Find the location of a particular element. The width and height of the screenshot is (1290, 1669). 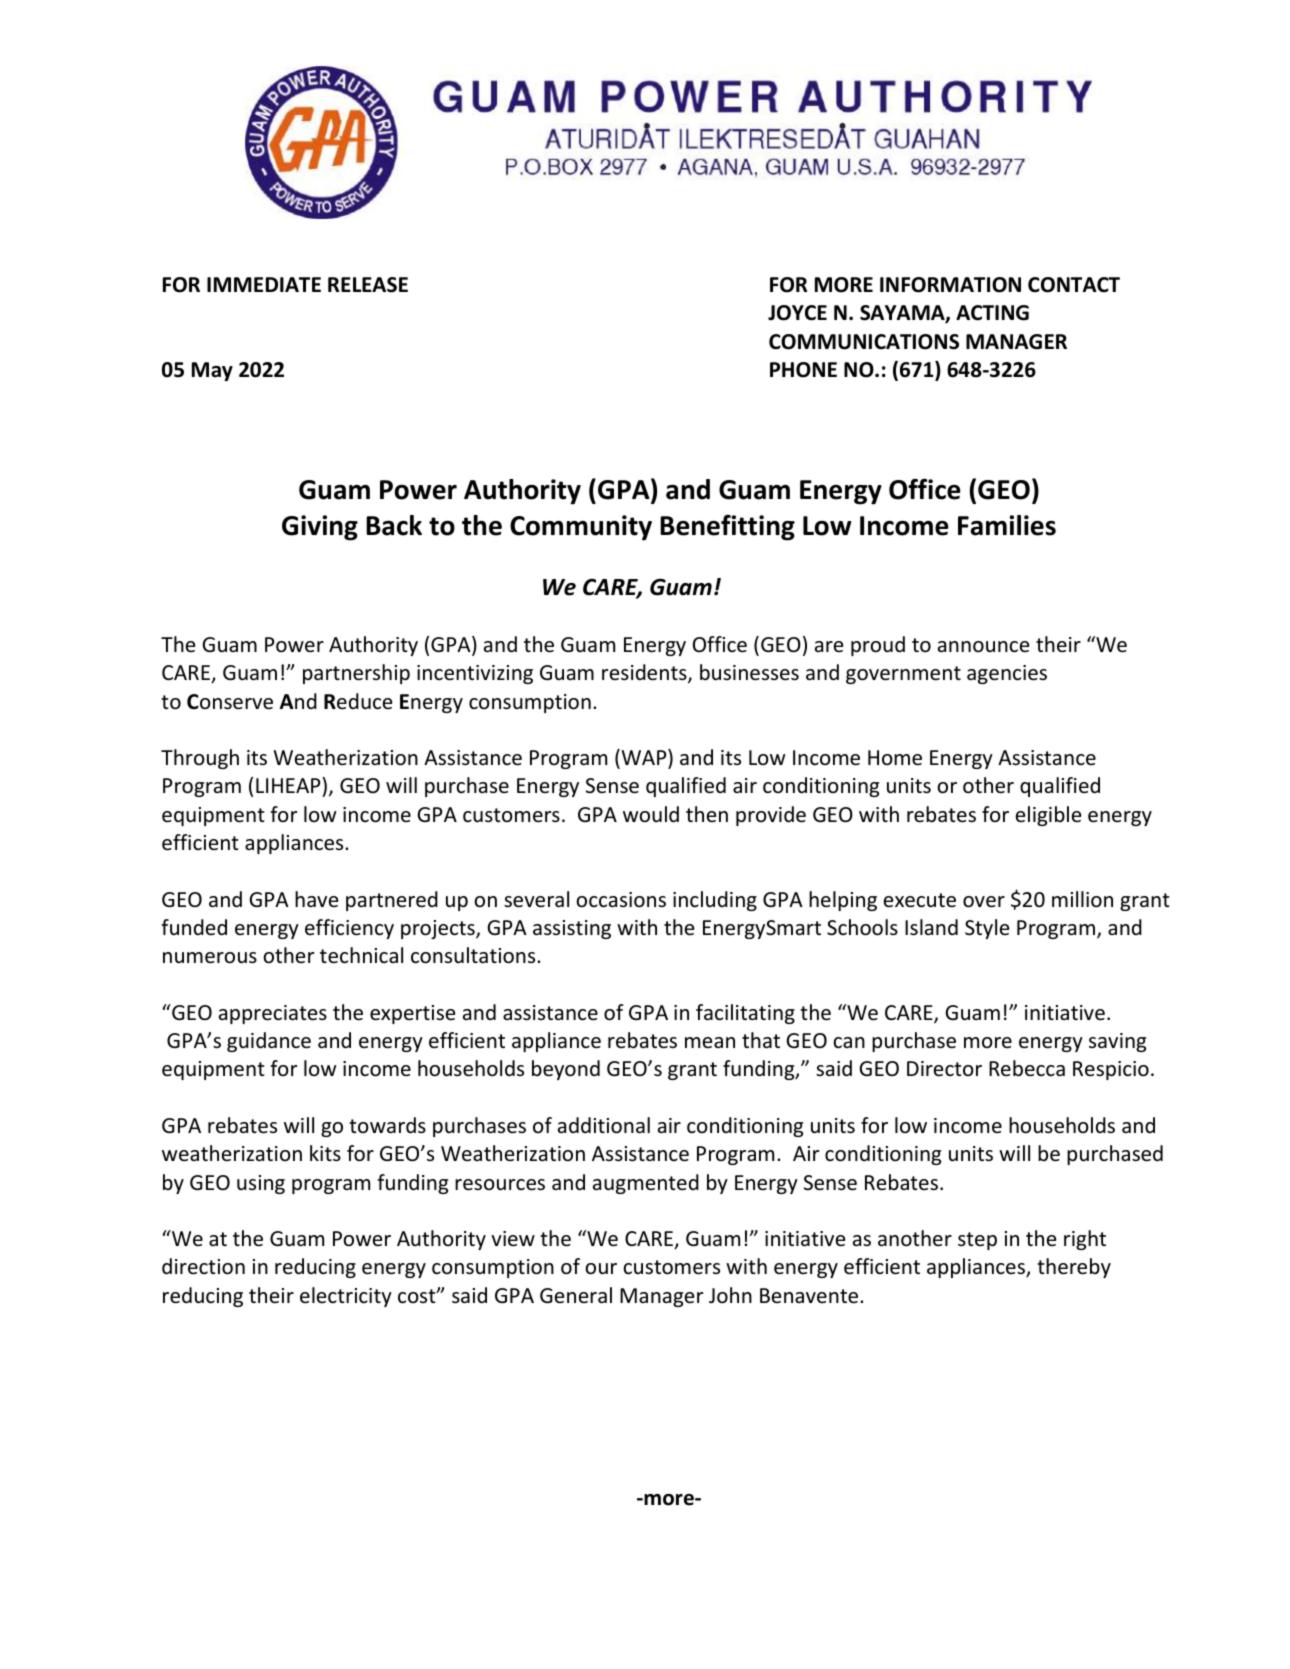

million is located at coordinates (1082, 899).
